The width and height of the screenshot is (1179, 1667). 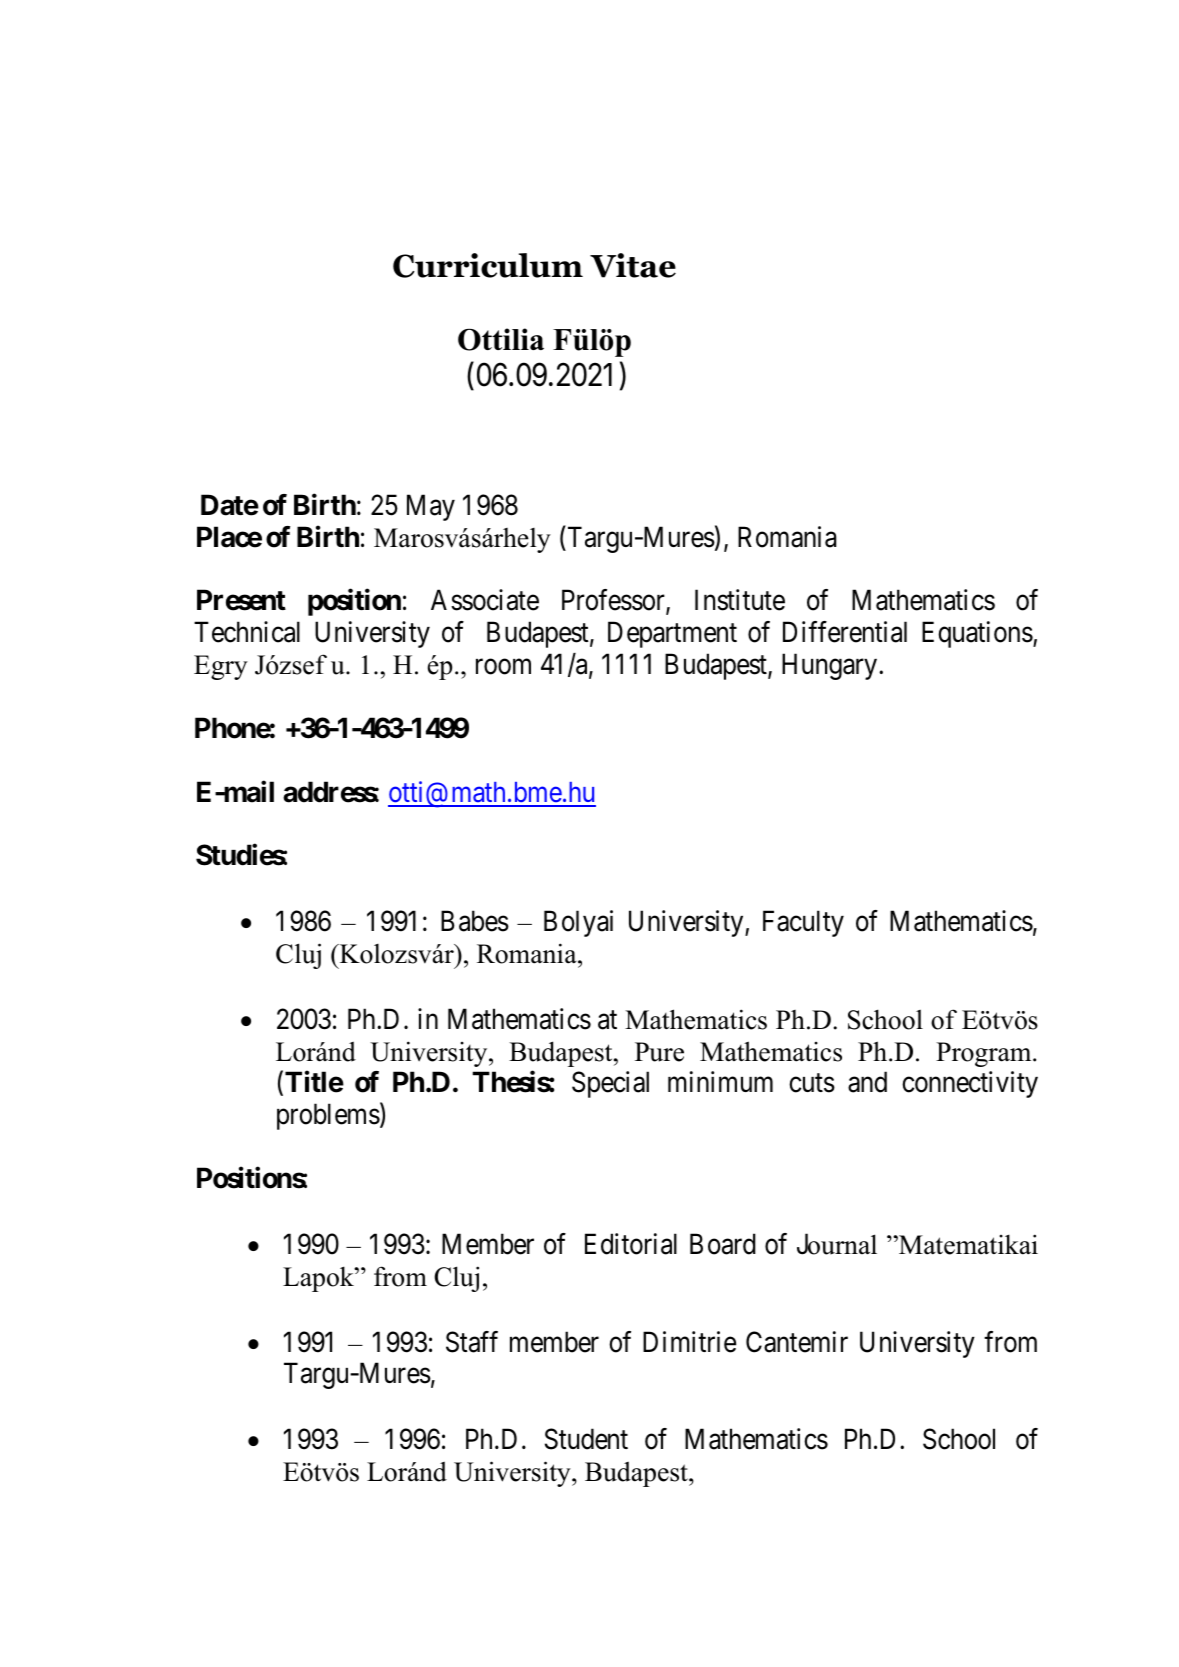 I want to click on Staff, so click(x=472, y=1342).
